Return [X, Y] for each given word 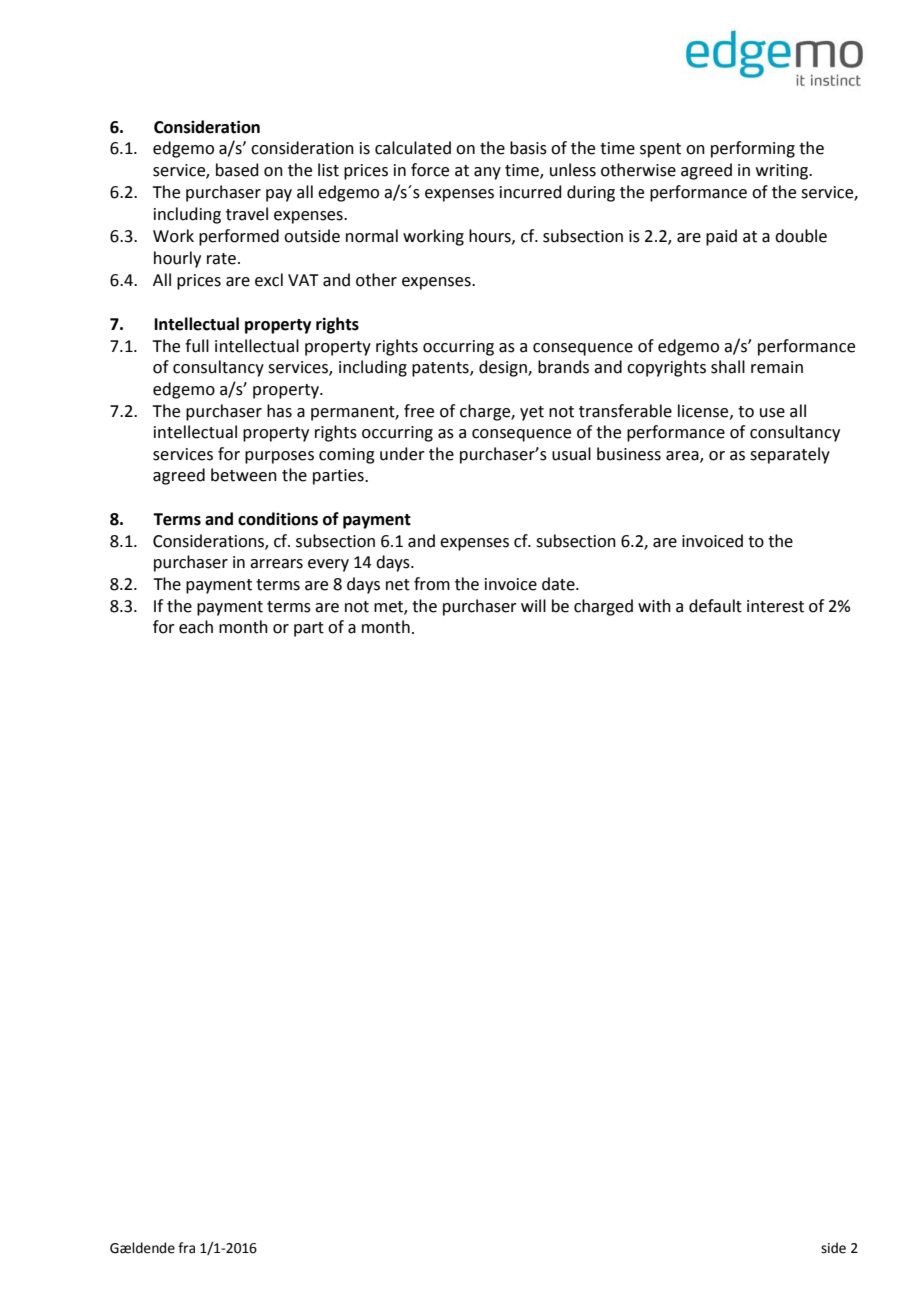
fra [186, 1248]
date [559, 584]
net [398, 585]
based [237, 170]
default [715, 606]
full [197, 346]
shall [728, 367]
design [504, 368]
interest [775, 606]
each [196, 627]
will [533, 605]
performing [753, 149]
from [432, 584]
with [654, 606]
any [487, 173]
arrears [276, 564]
